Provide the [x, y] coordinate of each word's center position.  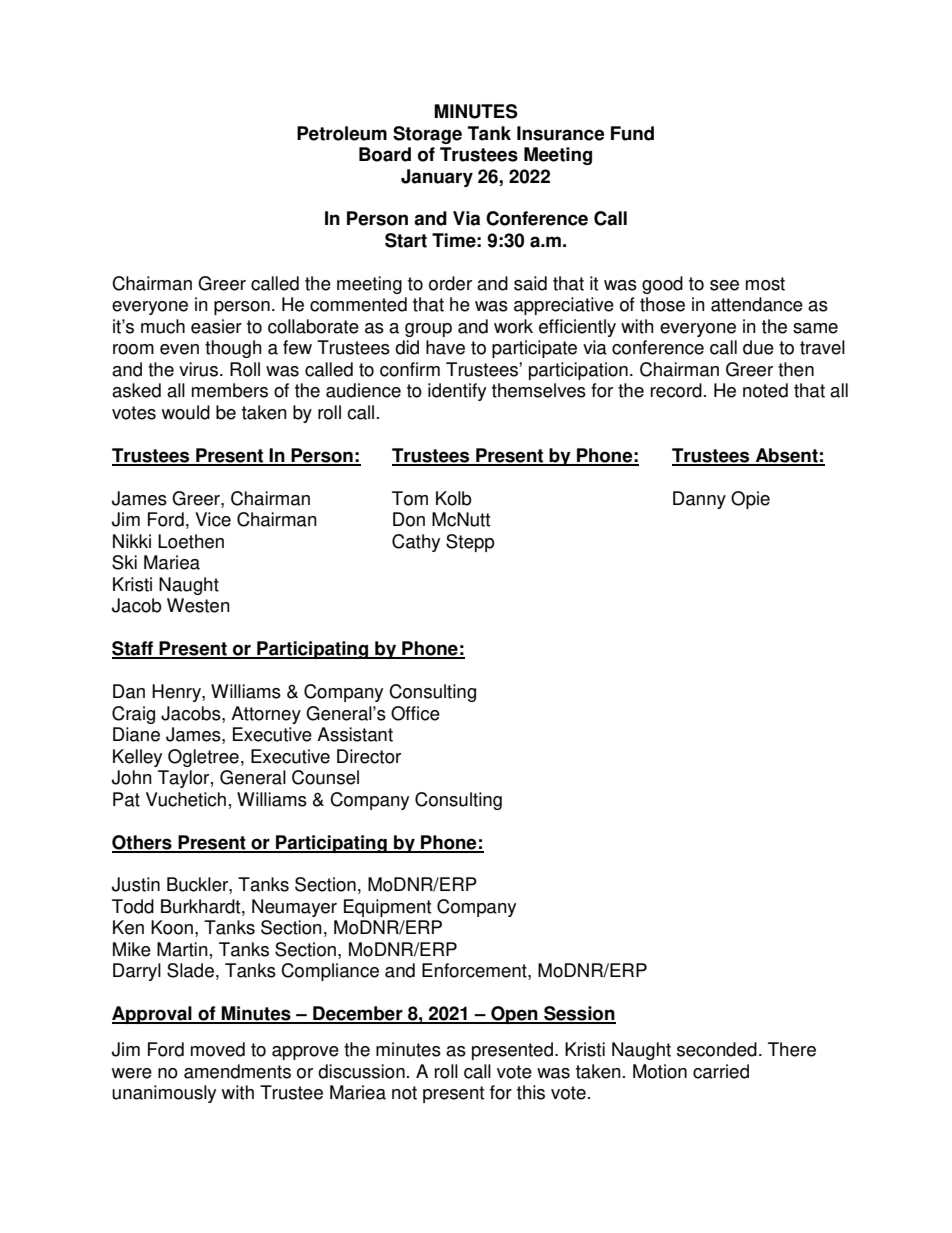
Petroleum [342, 133]
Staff [134, 649]
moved [218, 1049]
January [437, 178]
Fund [632, 133]
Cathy [416, 543]
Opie [750, 500]
